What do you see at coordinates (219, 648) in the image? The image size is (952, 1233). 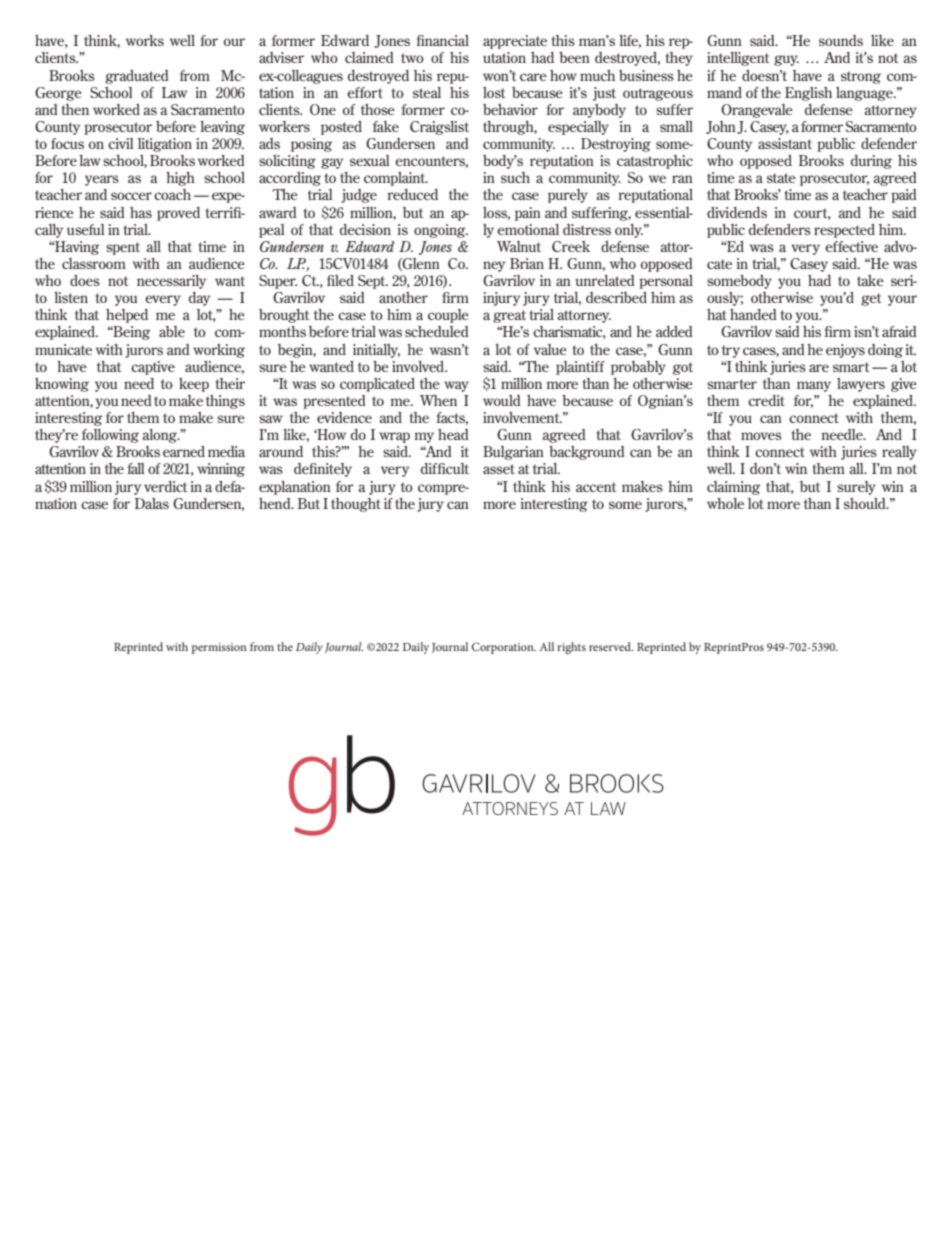 I see `permission` at bounding box center [219, 648].
